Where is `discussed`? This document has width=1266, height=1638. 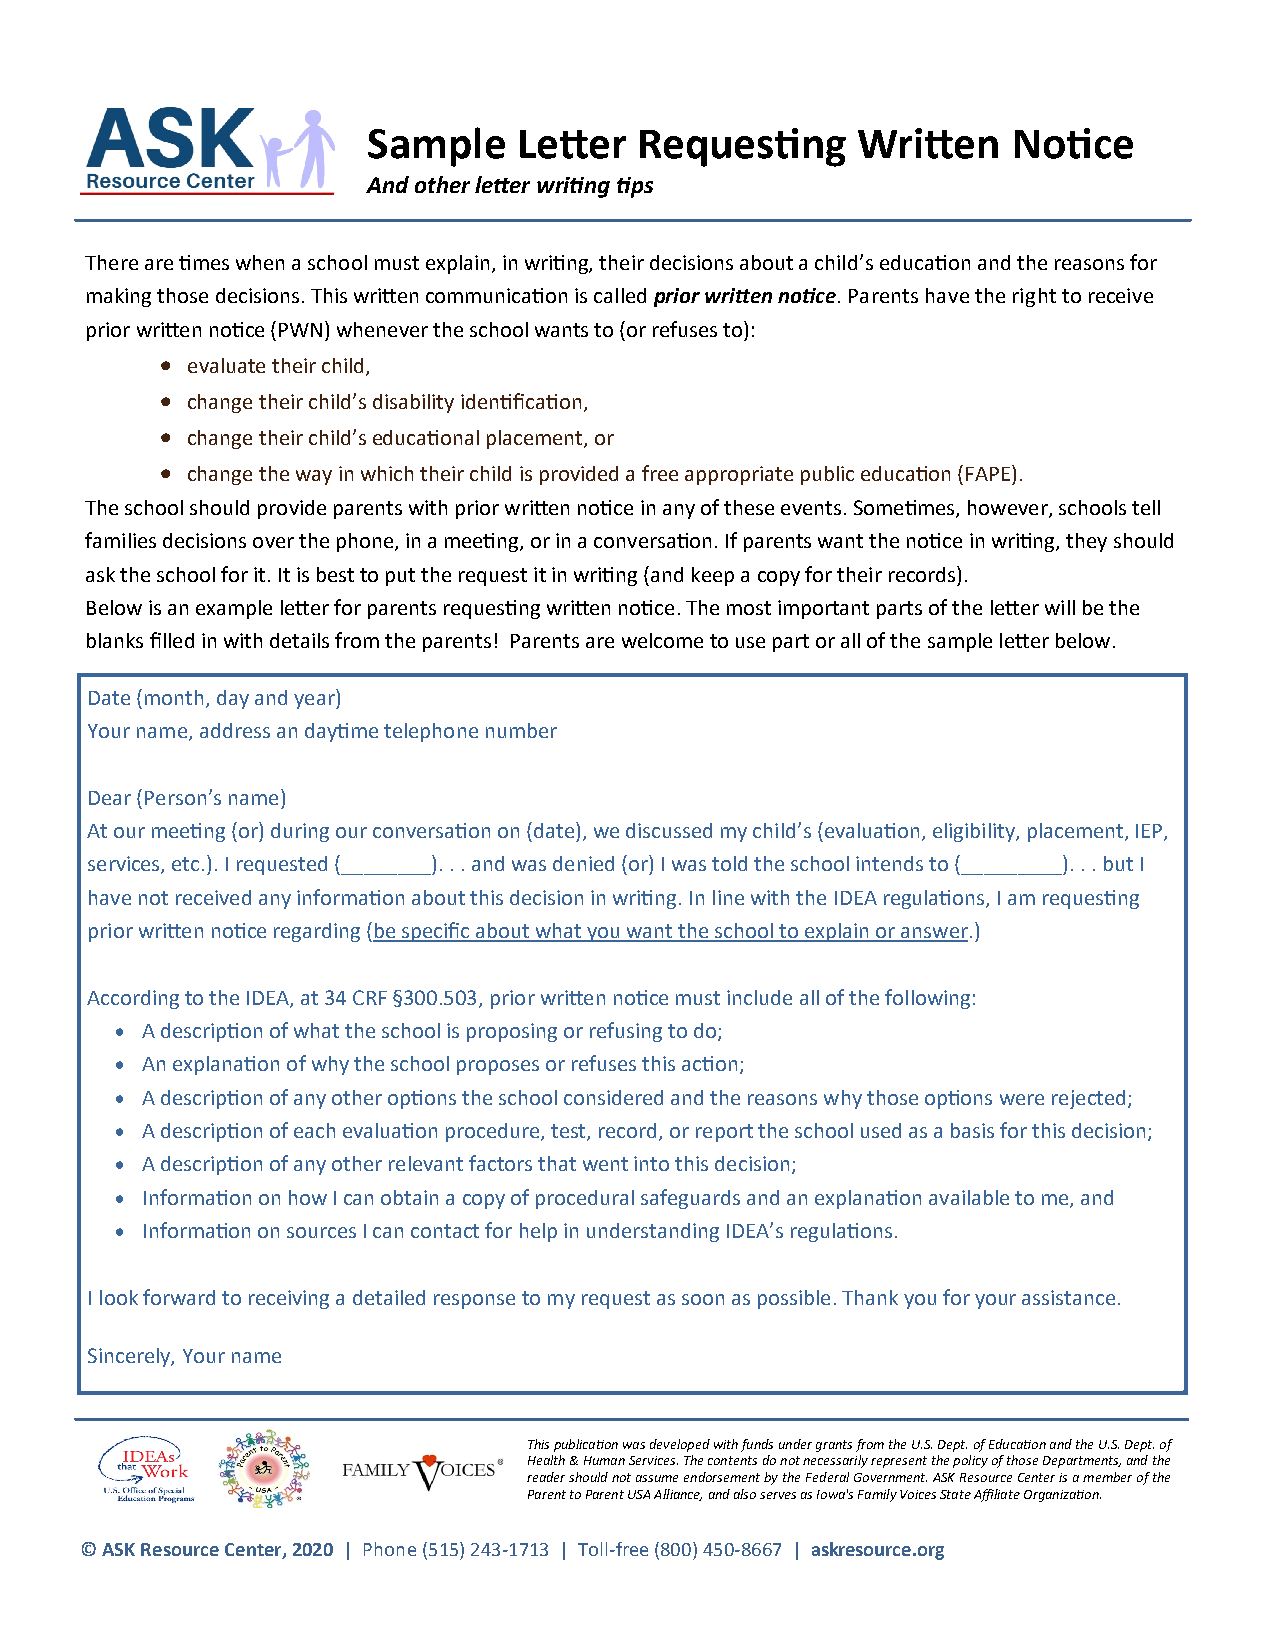
discussed is located at coordinates (669, 830).
